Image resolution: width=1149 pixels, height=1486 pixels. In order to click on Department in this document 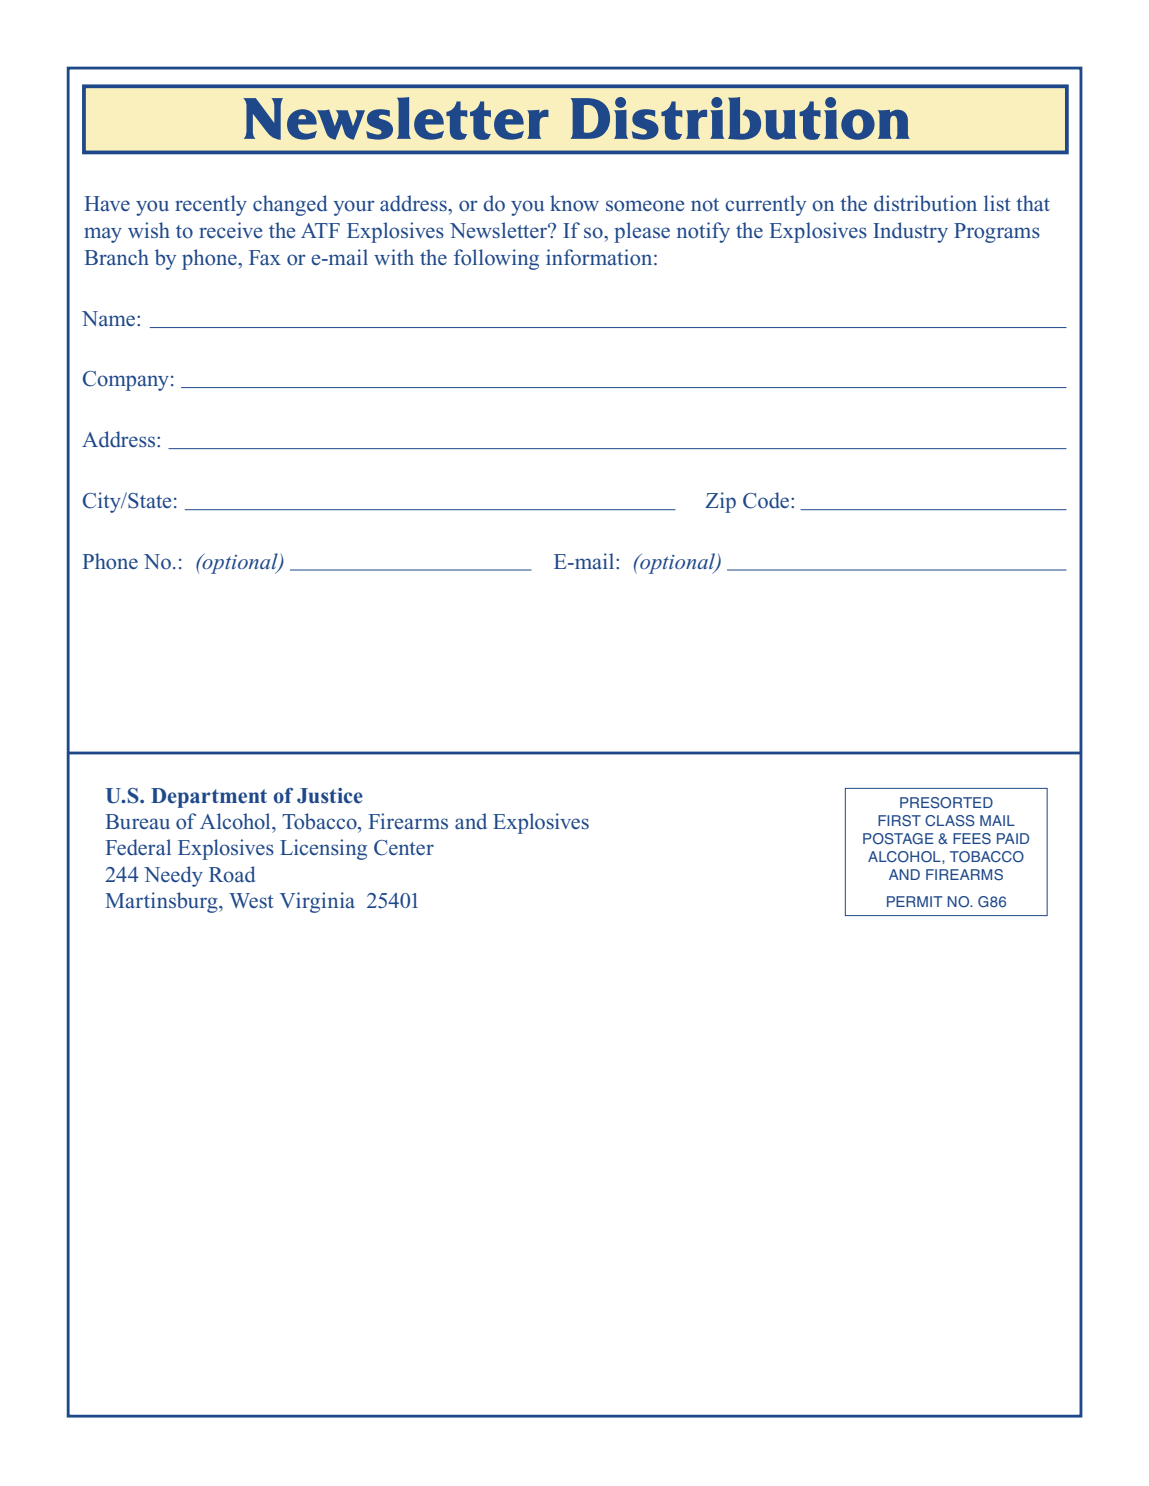, I will do `click(209, 798)`.
